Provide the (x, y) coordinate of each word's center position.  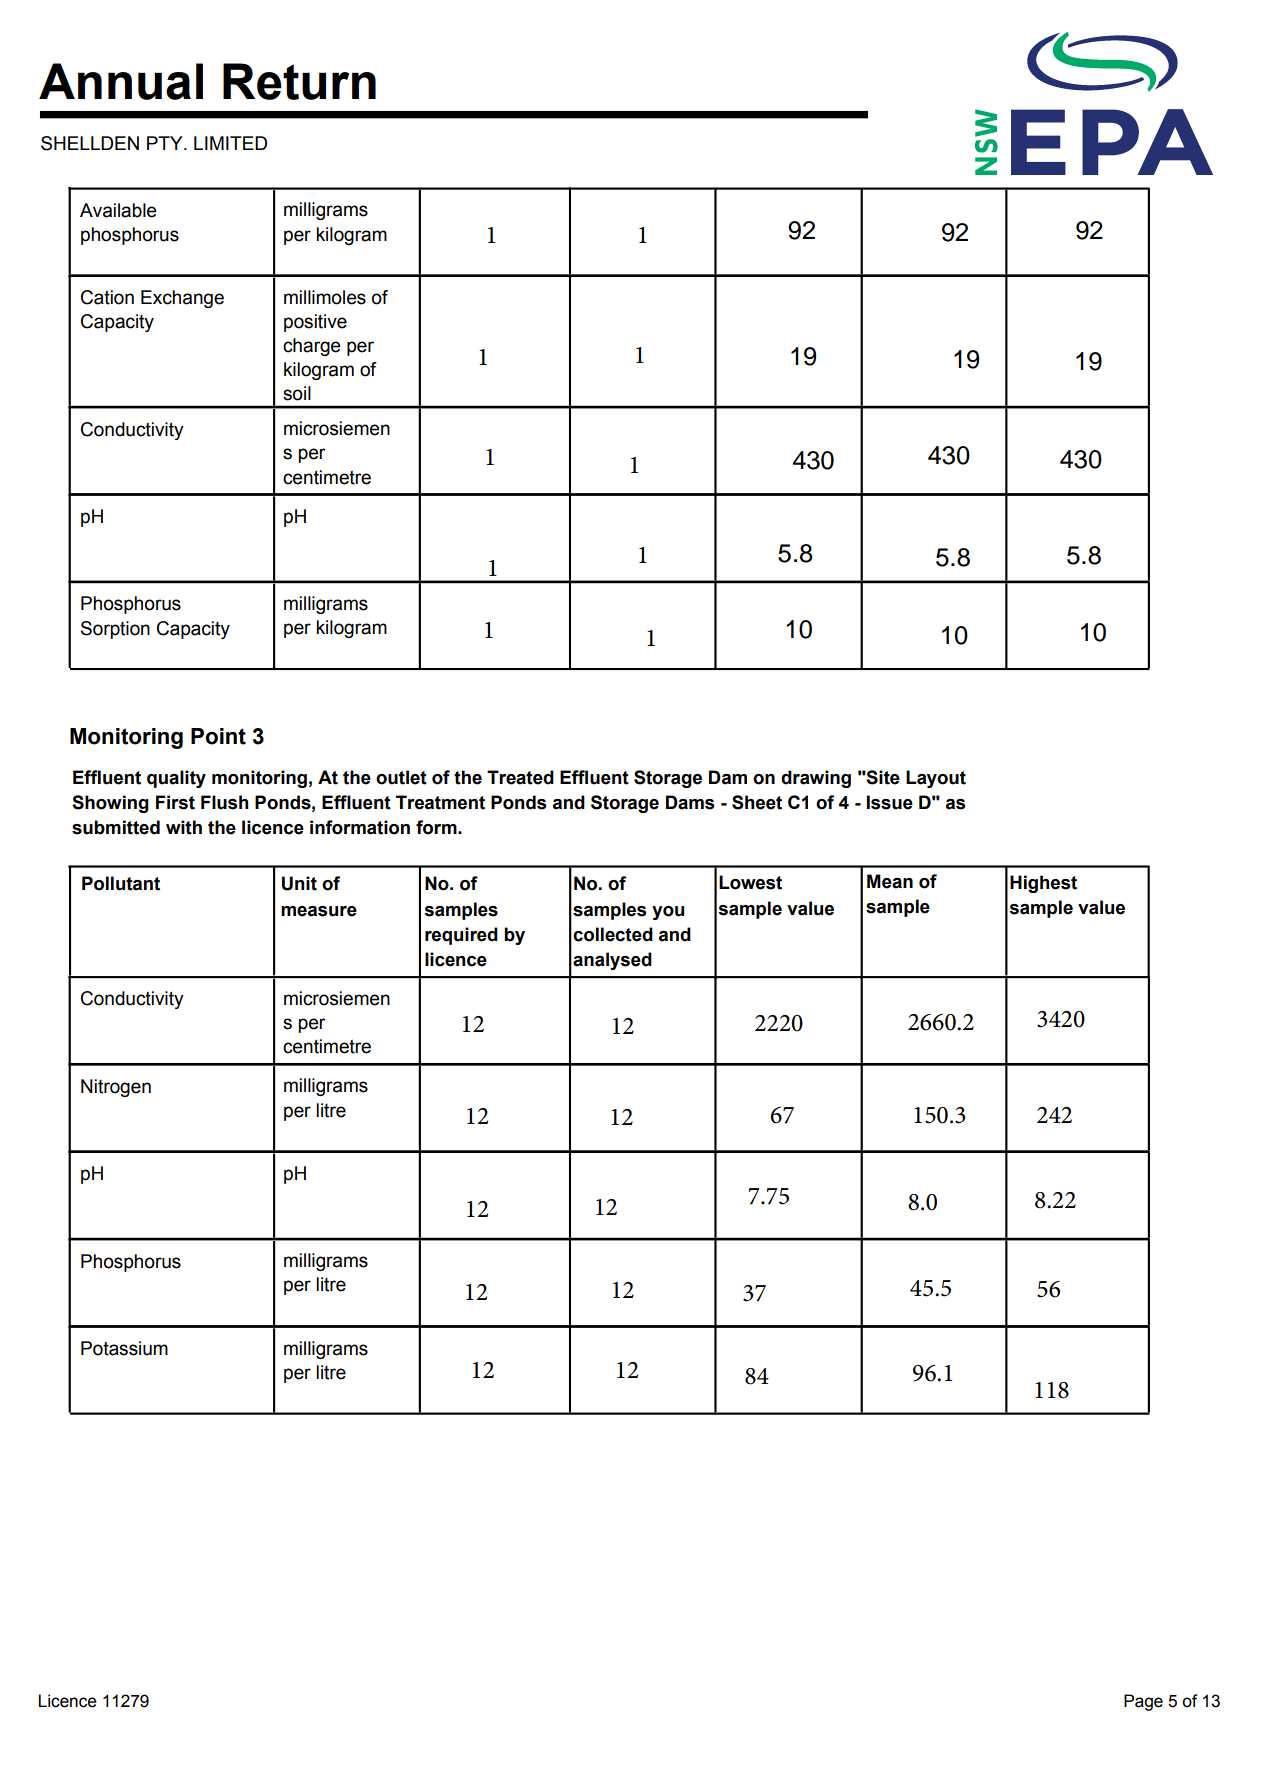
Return (299, 81)
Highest (1043, 884)
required (461, 936)
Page (1143, 1702)
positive (315, 323)
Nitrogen (116, 1088)
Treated (520, 777)
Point (218, 736)
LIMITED (230, 143)
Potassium (124, 1348)
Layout (936, 779)
